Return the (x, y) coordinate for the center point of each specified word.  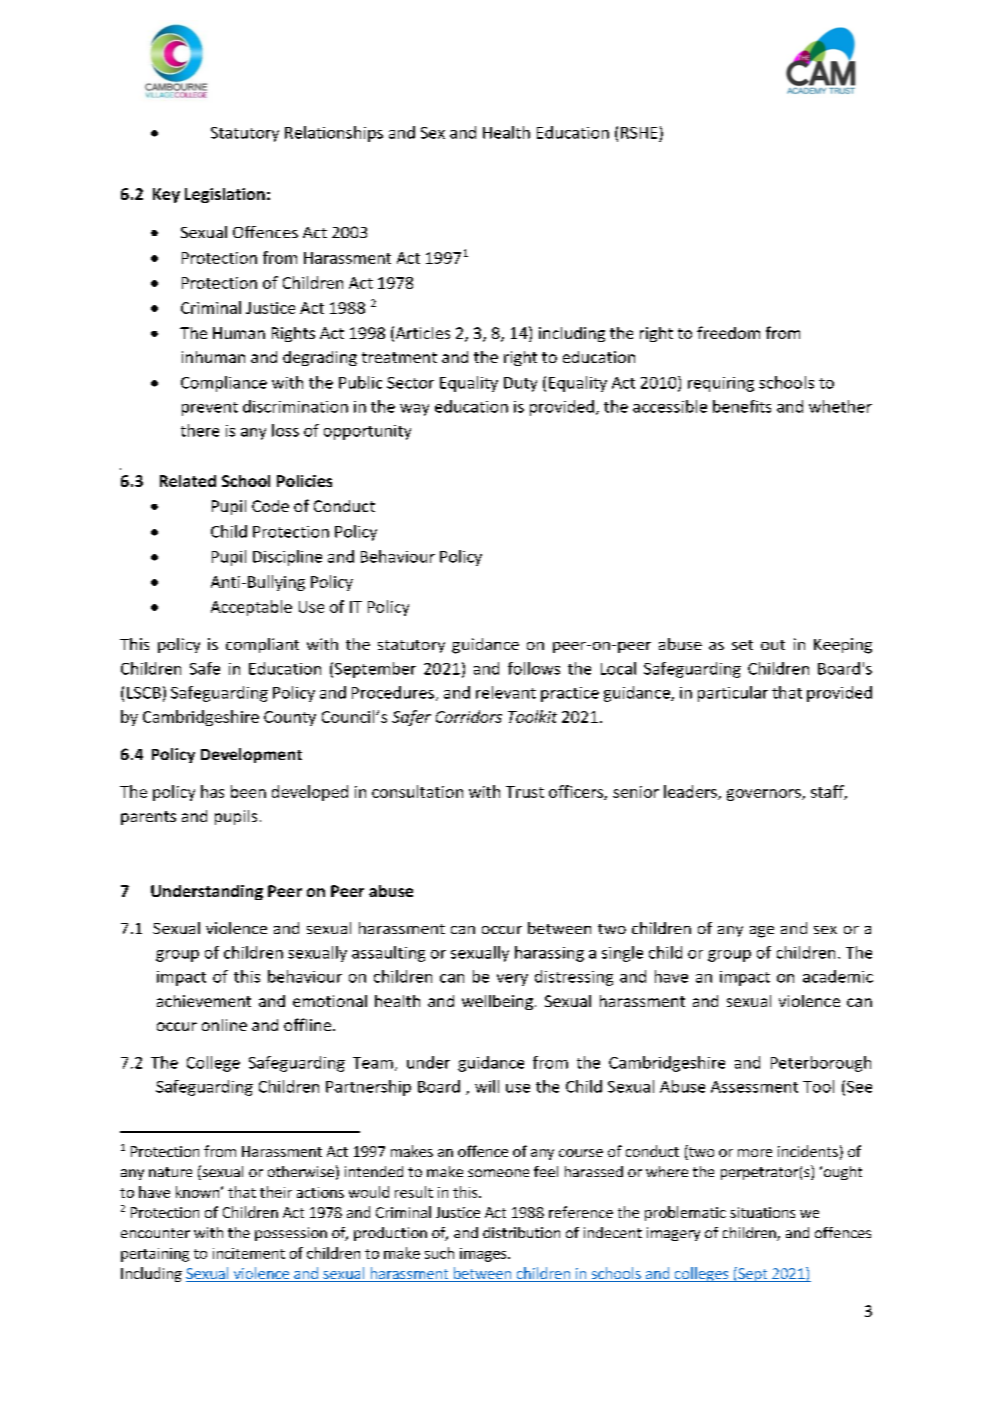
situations (762, 1212)
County (290, 718)
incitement (249, 1253)
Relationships (334, 134)
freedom (728, 332)
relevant (506, 692)
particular (733, 694)
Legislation (225, 195)
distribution (521, 1232)
